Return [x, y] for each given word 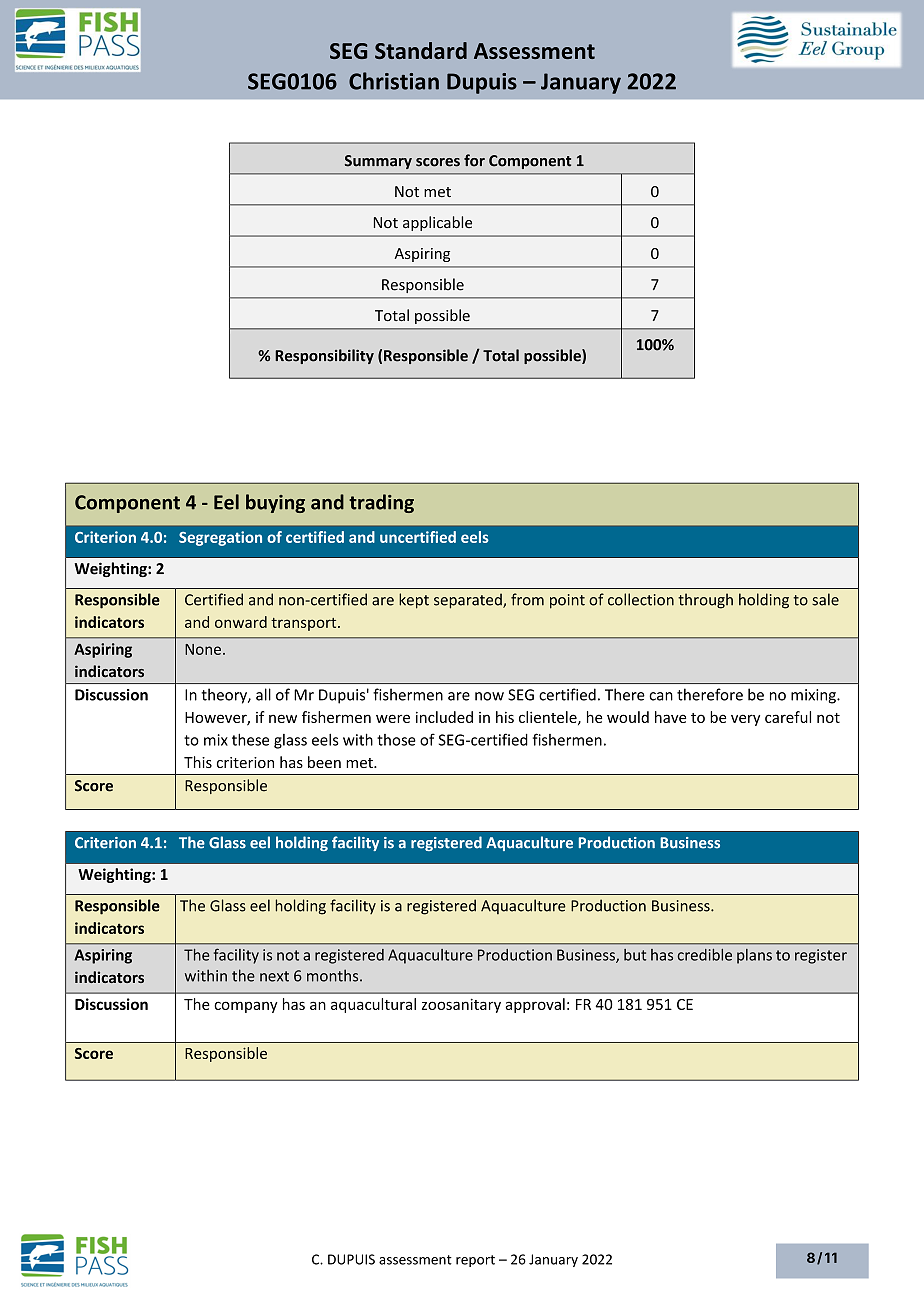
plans [754, 956]
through [705, 601]
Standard [421, 50]
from [527, 599]
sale [825, 599]
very [745, 720]
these [250, 739]
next [274, 976]
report [475, 1261]
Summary [378, 162]
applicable [437, 223]
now [489, 696]
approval [535, 1005]
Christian [394, 81]
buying [275, 503]
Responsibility [324, 356]
